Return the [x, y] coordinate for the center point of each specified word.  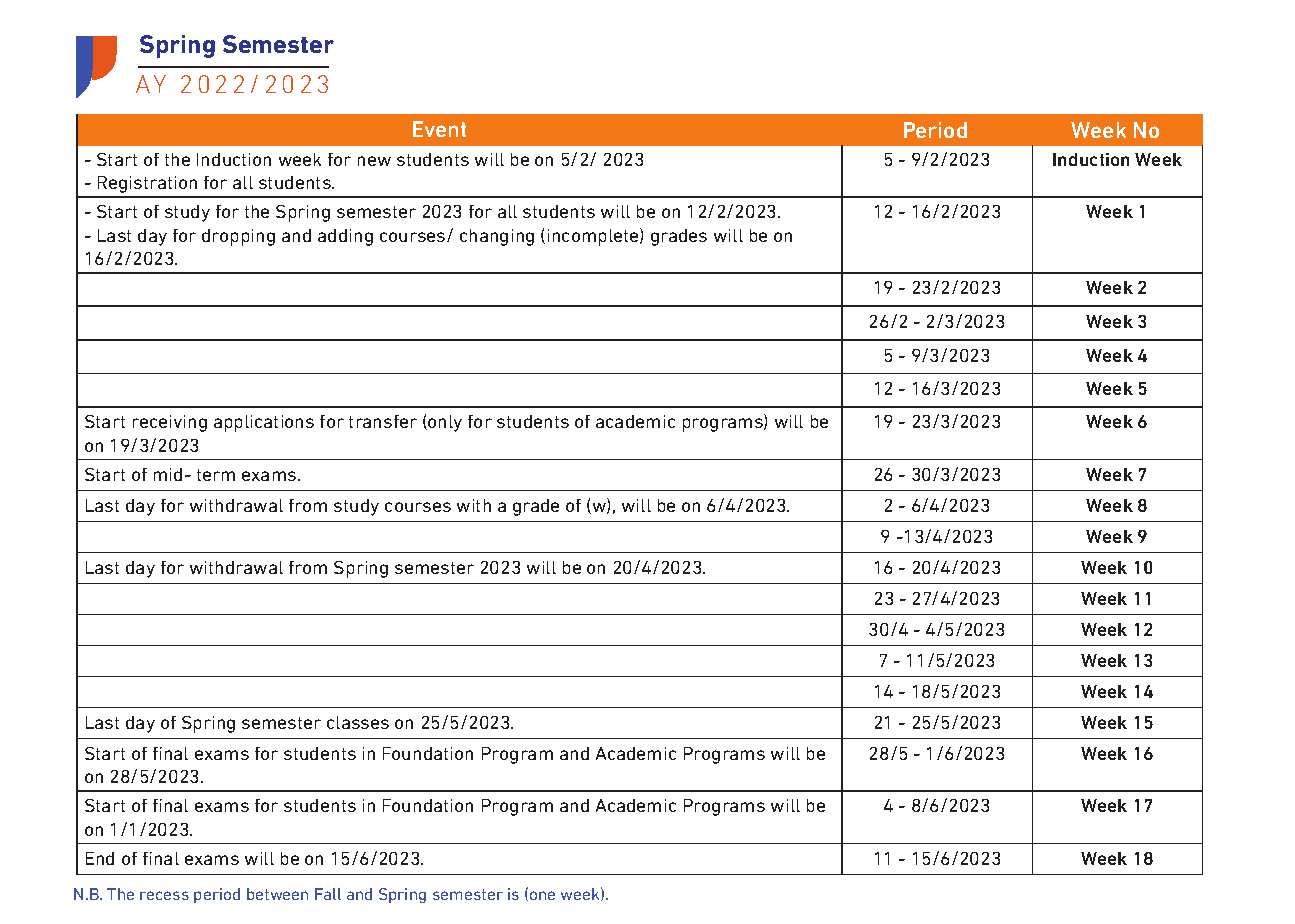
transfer [383, 421]
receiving [170, 423]
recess [164, 895]
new [374, 161]
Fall [328, 894]
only [444, 423]
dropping [238, 237]
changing [497, 237]
